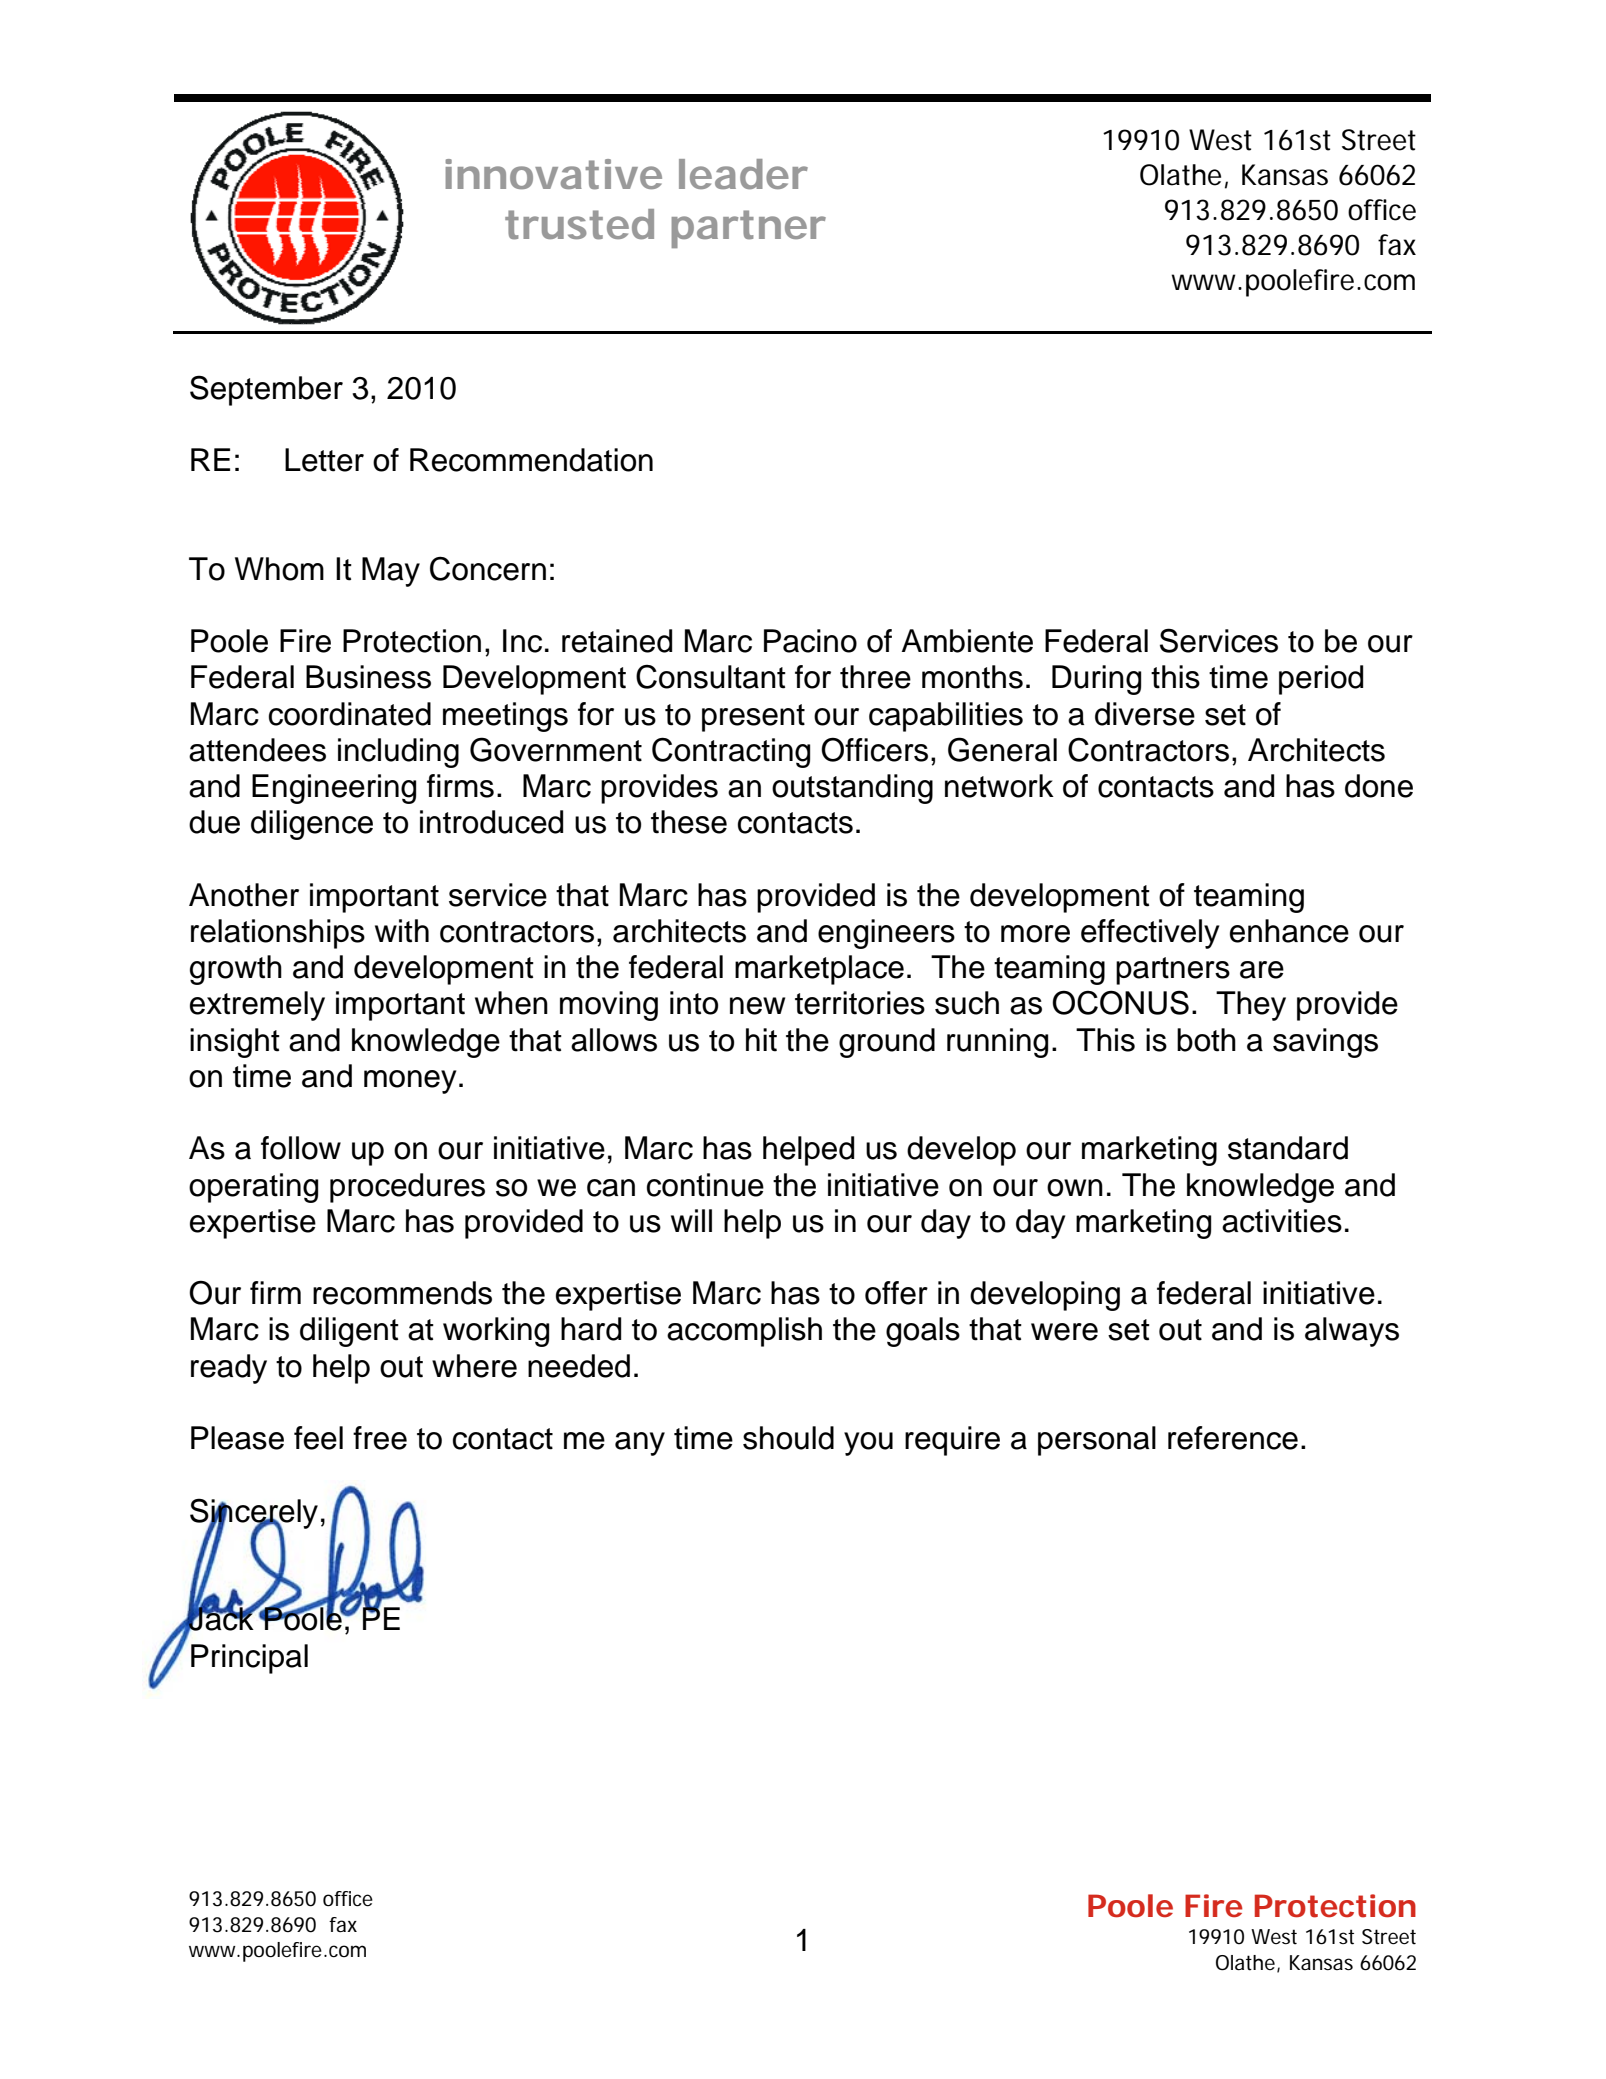  Describe the element at coordinates (852, 789) in the document. I see `outstanding` at that location.
